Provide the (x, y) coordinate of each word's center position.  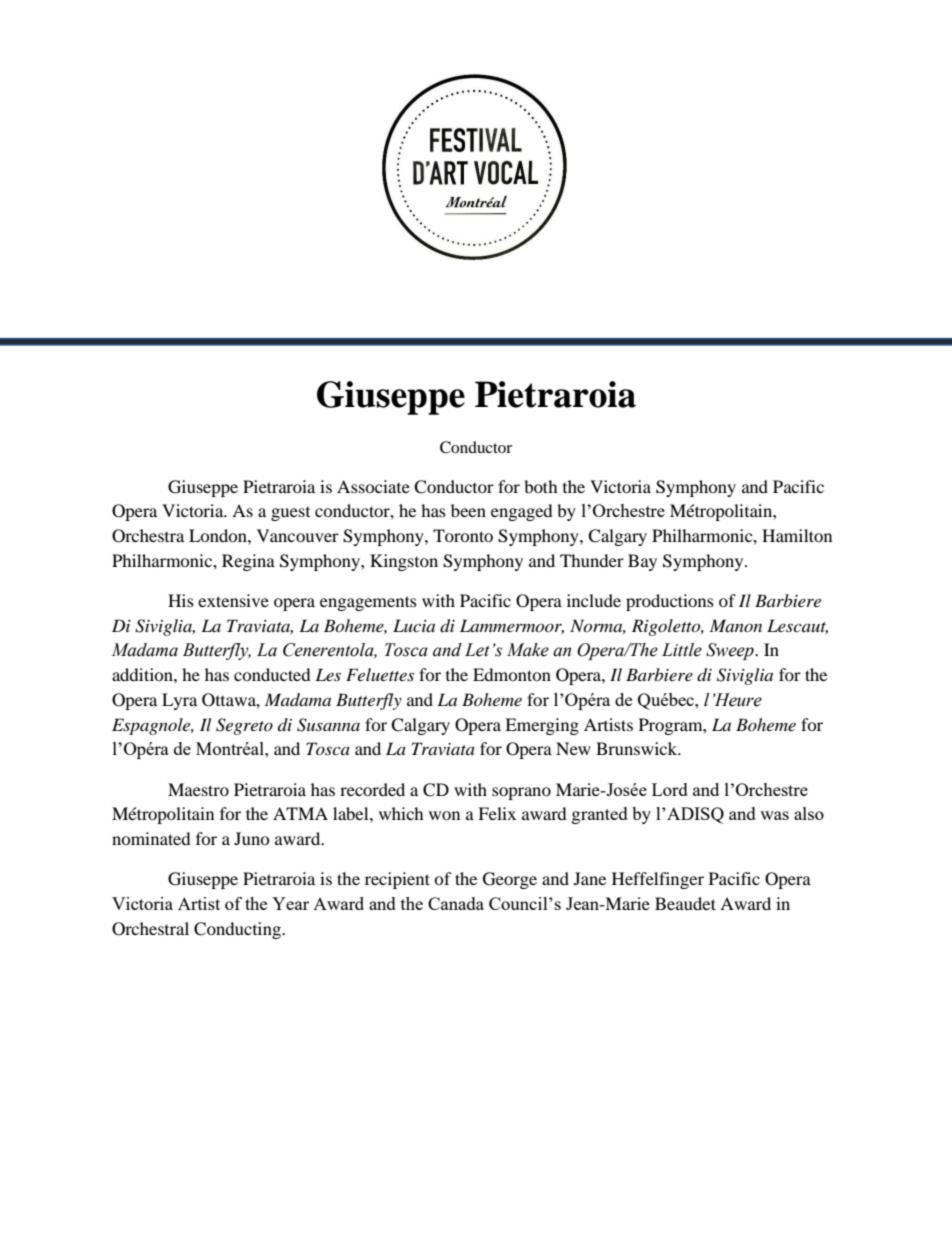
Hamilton (797, 535)
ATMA (300, 813)
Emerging (542, 726)
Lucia (414, 625)
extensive (233, 600)
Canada (456, 903)
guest (290, 514)
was (774, 815)
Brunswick (638, 748)
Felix (497, 813)
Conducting (238, 930)
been (468, 510)
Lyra (179, 701)
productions (670, 602)
